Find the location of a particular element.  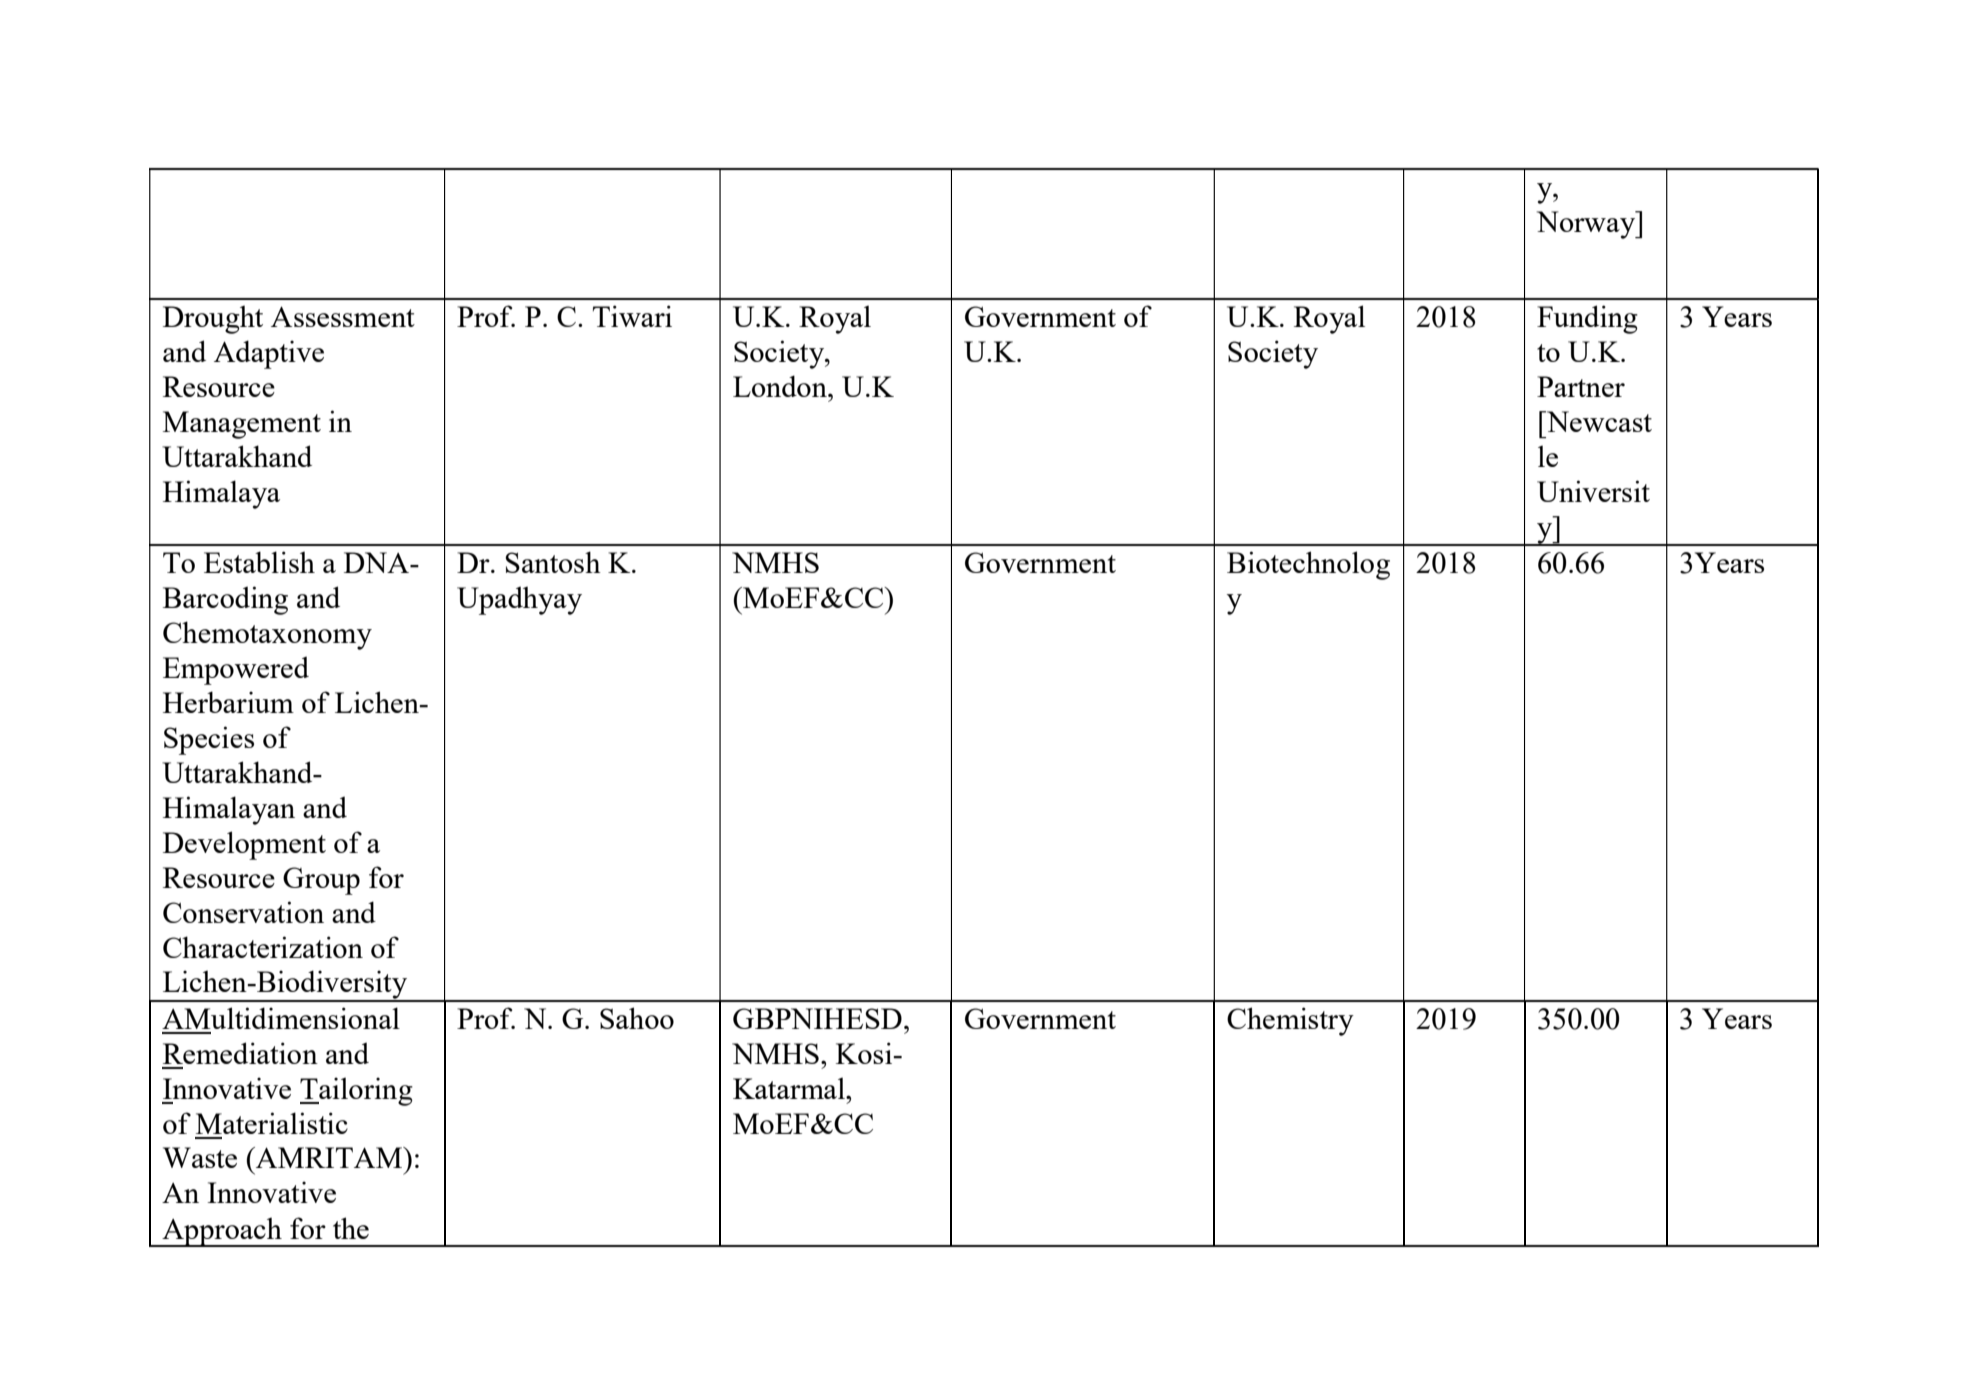

Tiwari is located at coordinates (632, 316).
